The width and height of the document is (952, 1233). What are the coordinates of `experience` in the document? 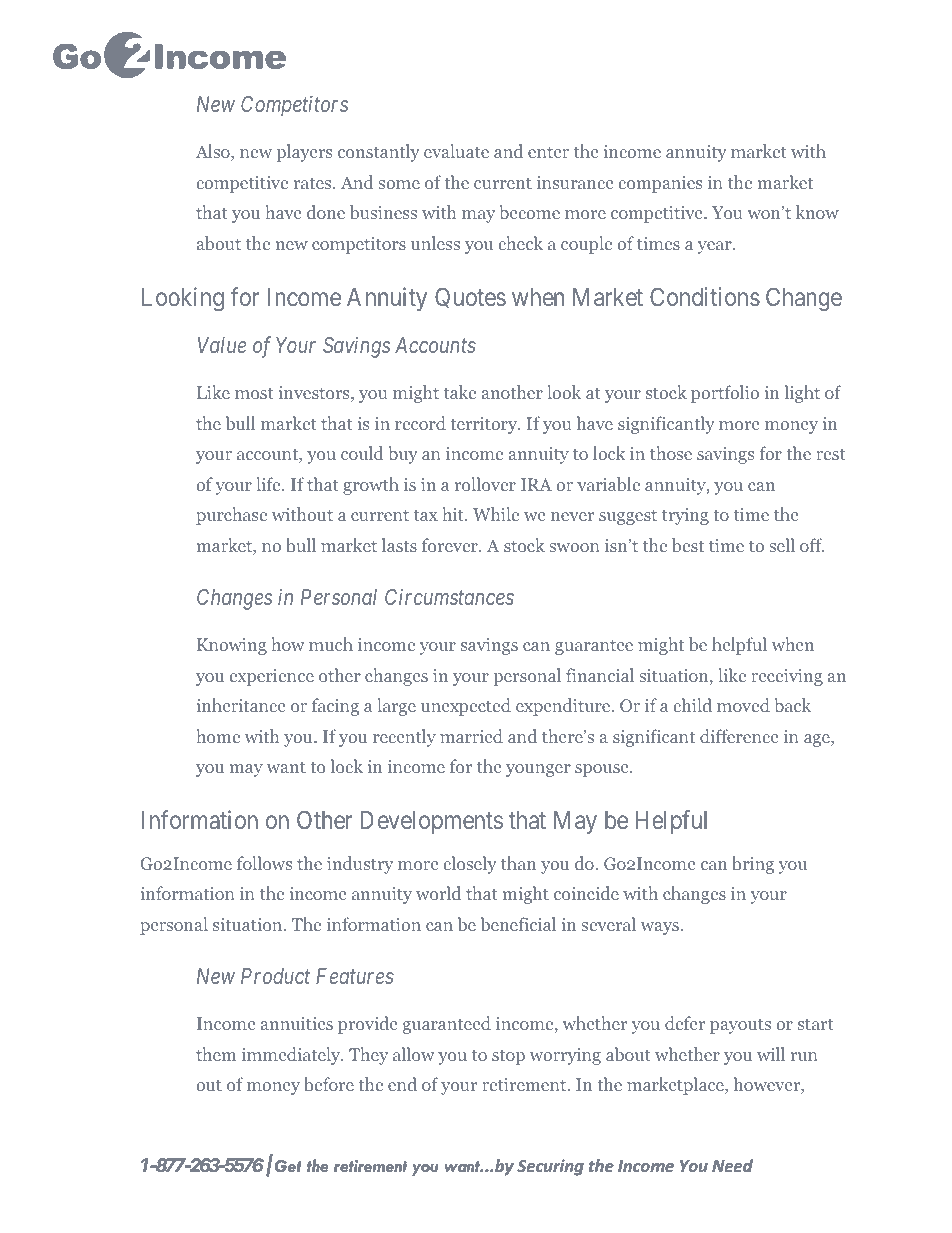 It's located at (271, 677).
